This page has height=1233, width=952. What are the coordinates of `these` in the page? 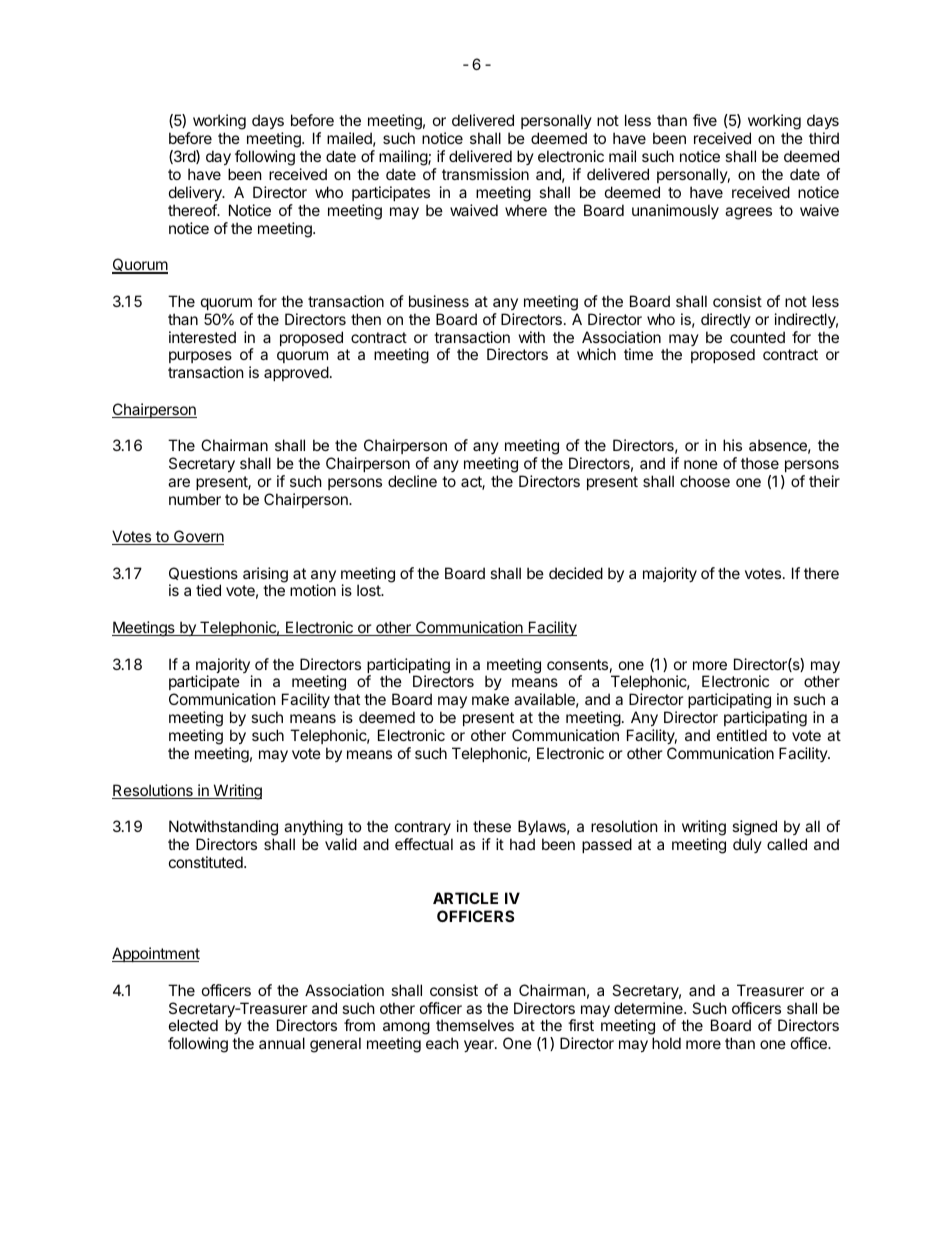 It's located at (492, 826).
